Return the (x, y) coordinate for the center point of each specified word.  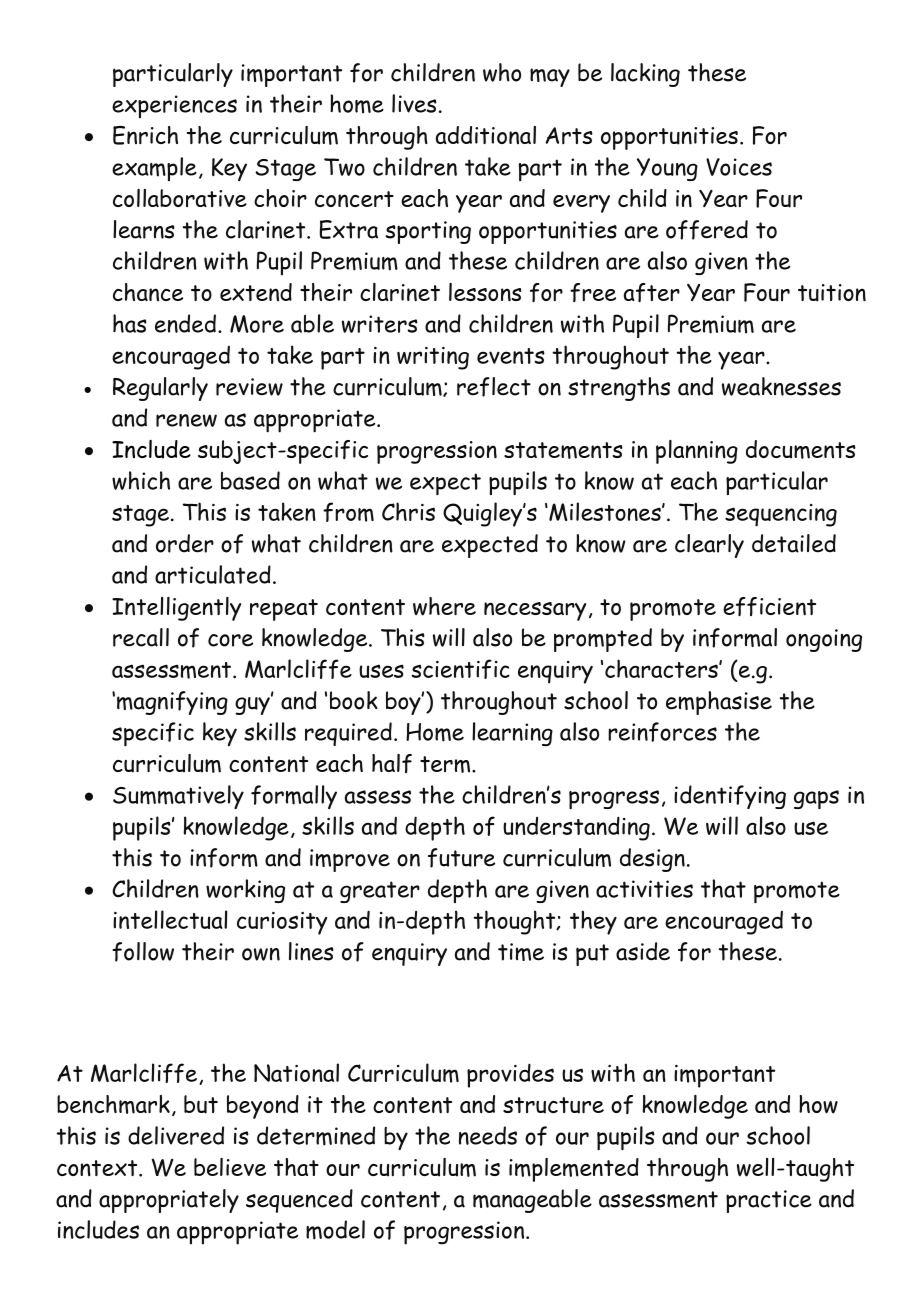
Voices (739, 167)
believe (230, 1167)
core (230, 640)
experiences (174, 106)
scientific (460, 669)
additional (486, 135)
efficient (769, 607)
